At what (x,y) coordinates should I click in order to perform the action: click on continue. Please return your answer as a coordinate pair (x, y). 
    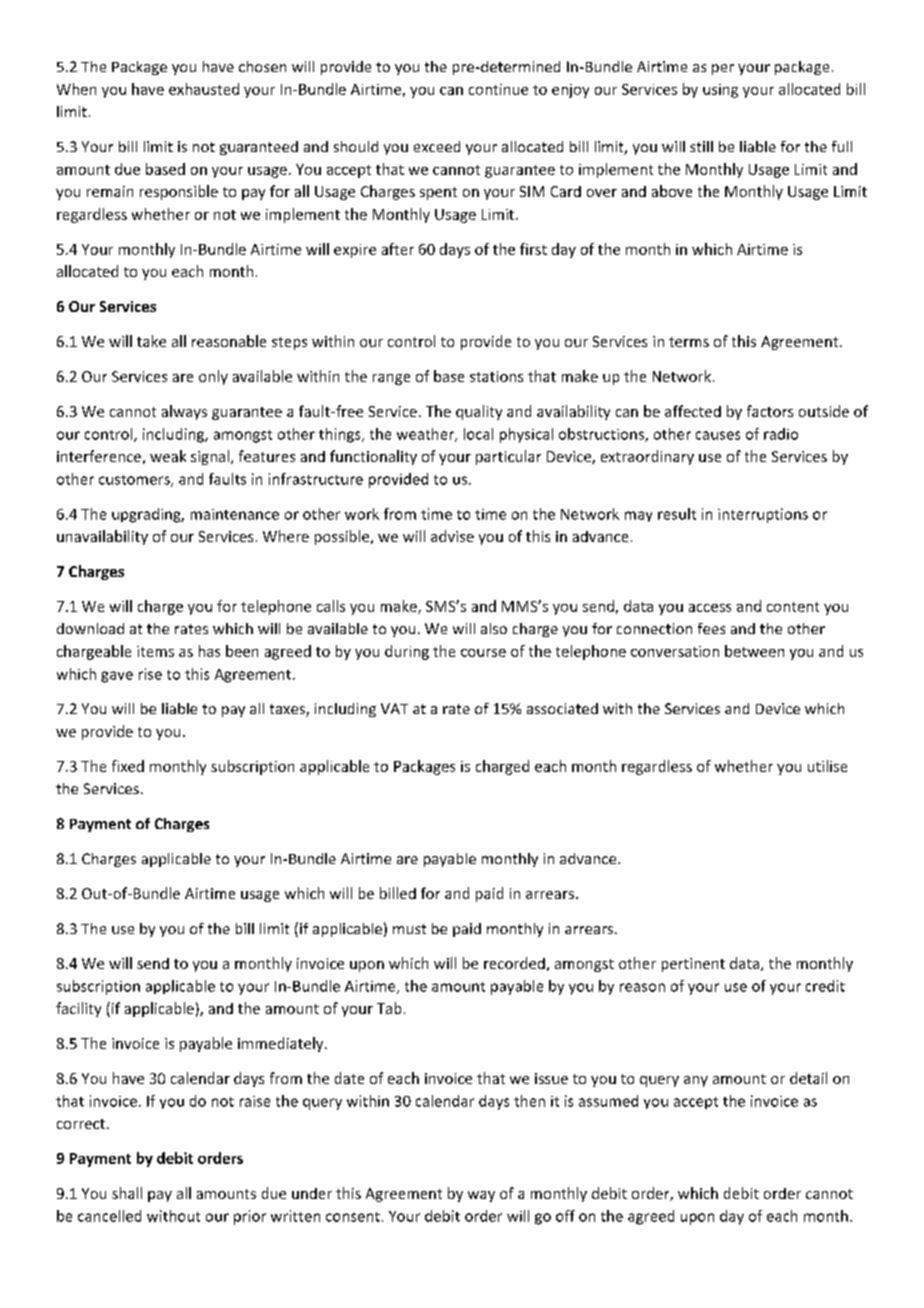
    Looking at the image, I should click on (498, 89).
